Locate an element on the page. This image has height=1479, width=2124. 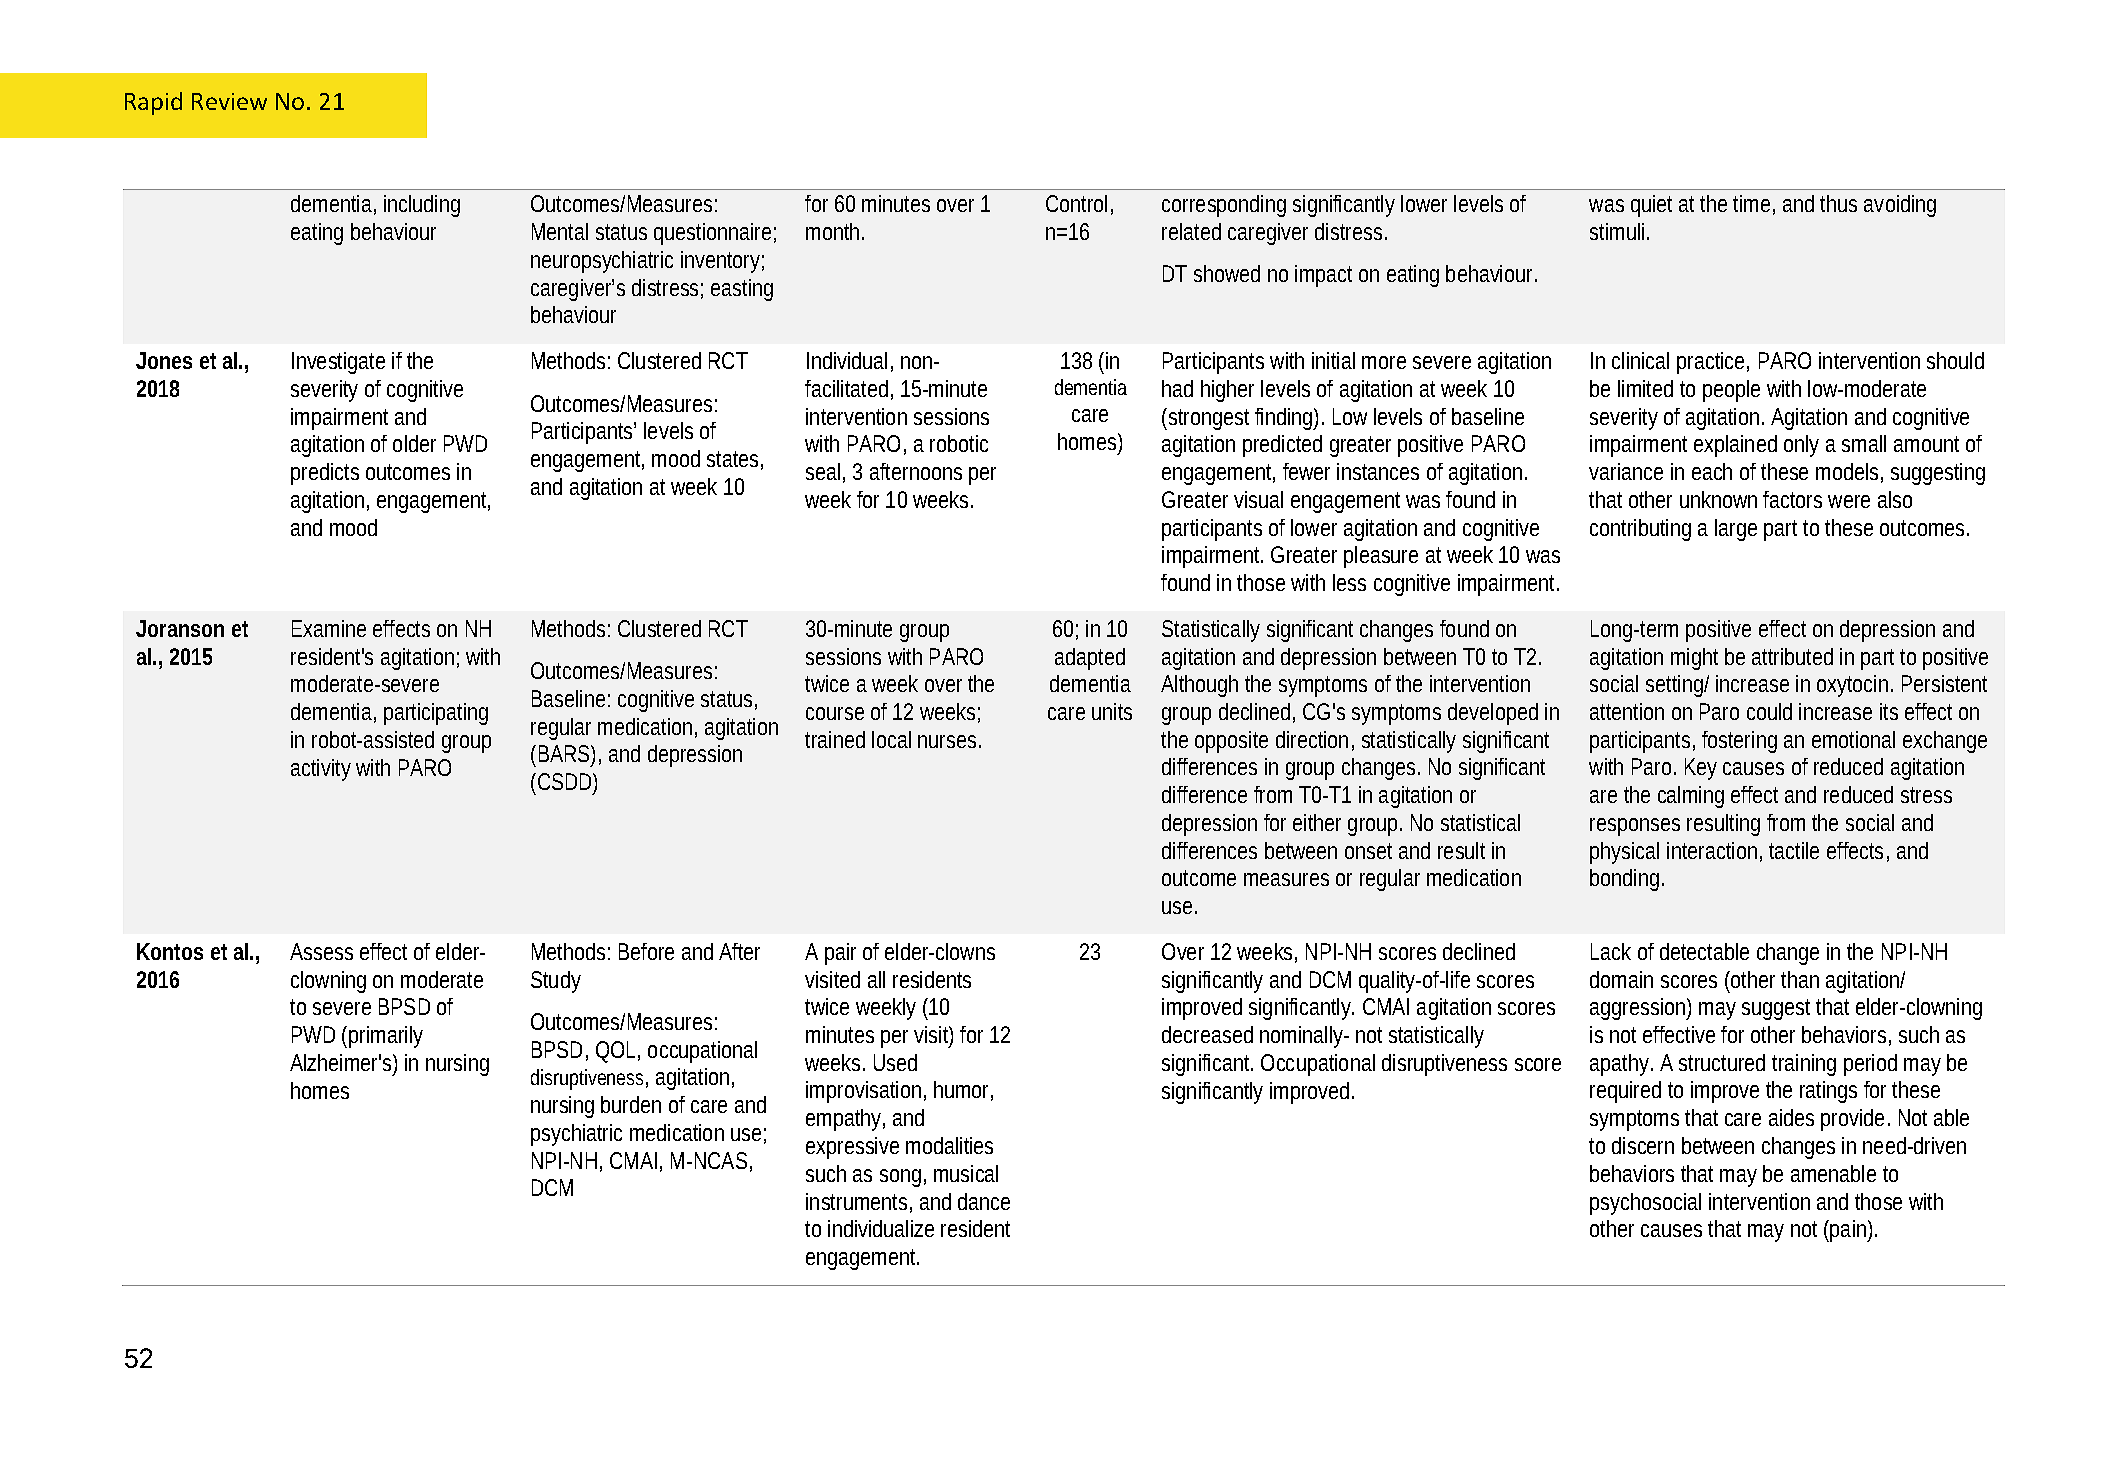
adapted is located at coordinates (1090, 659).
